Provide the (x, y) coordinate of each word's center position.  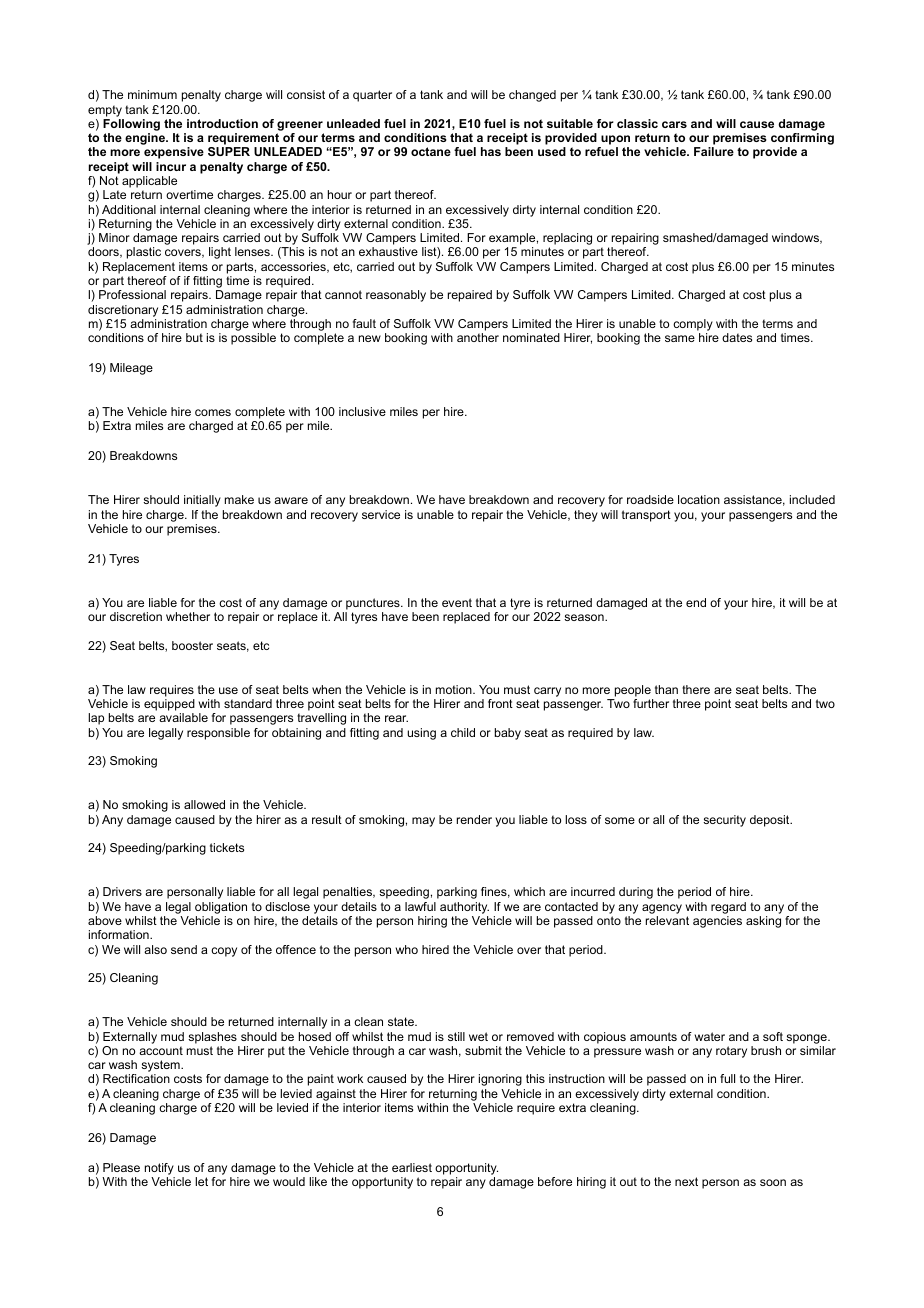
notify (159, 1169)
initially (202, 501)
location (699, 499)
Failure (714, 151)
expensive (174, 153)
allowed (204, 804)
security (724, 821)
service (381, 514)
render (474, 819)
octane (431, 151)
